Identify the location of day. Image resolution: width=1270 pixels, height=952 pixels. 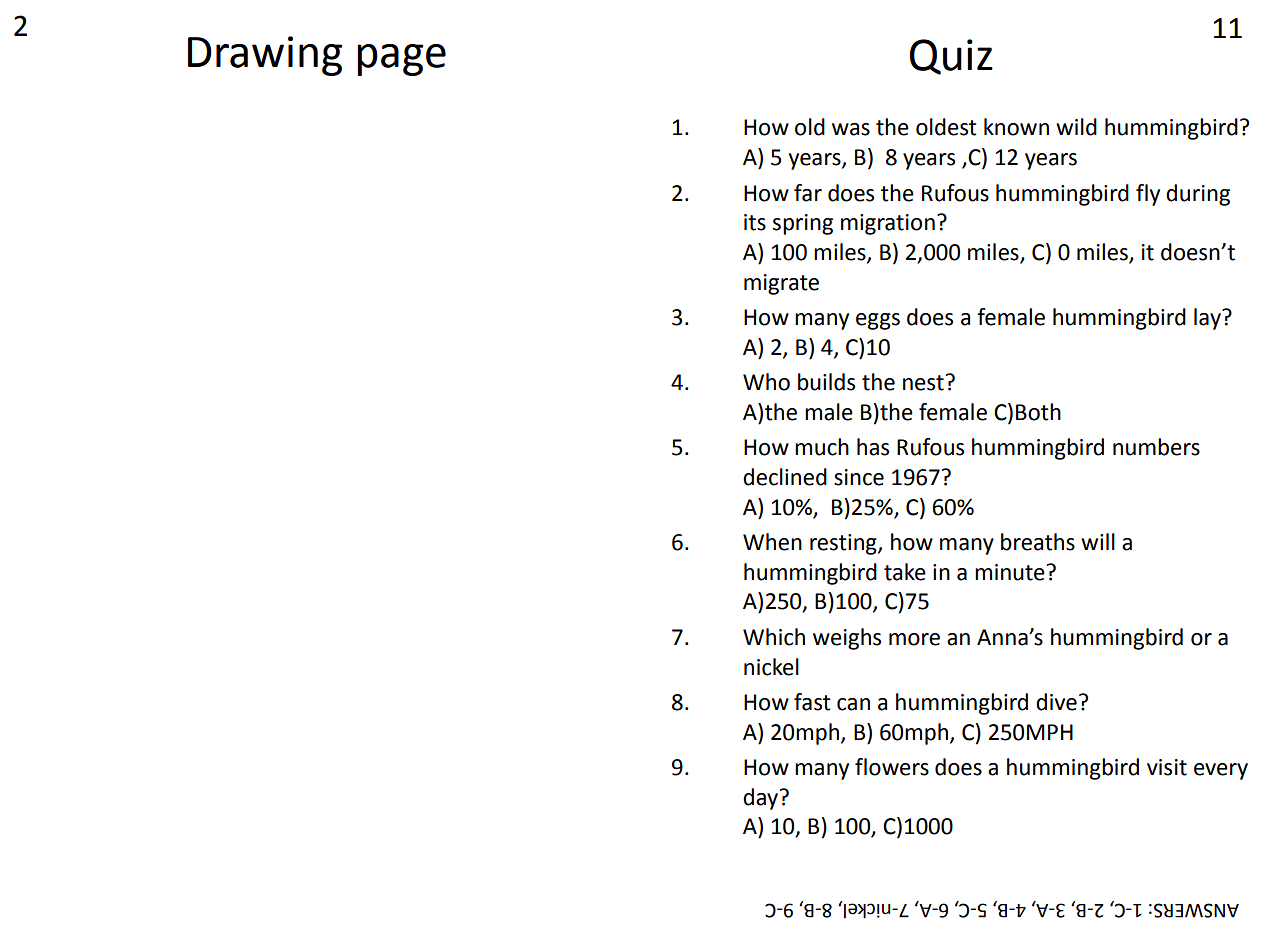
(760, 799).
